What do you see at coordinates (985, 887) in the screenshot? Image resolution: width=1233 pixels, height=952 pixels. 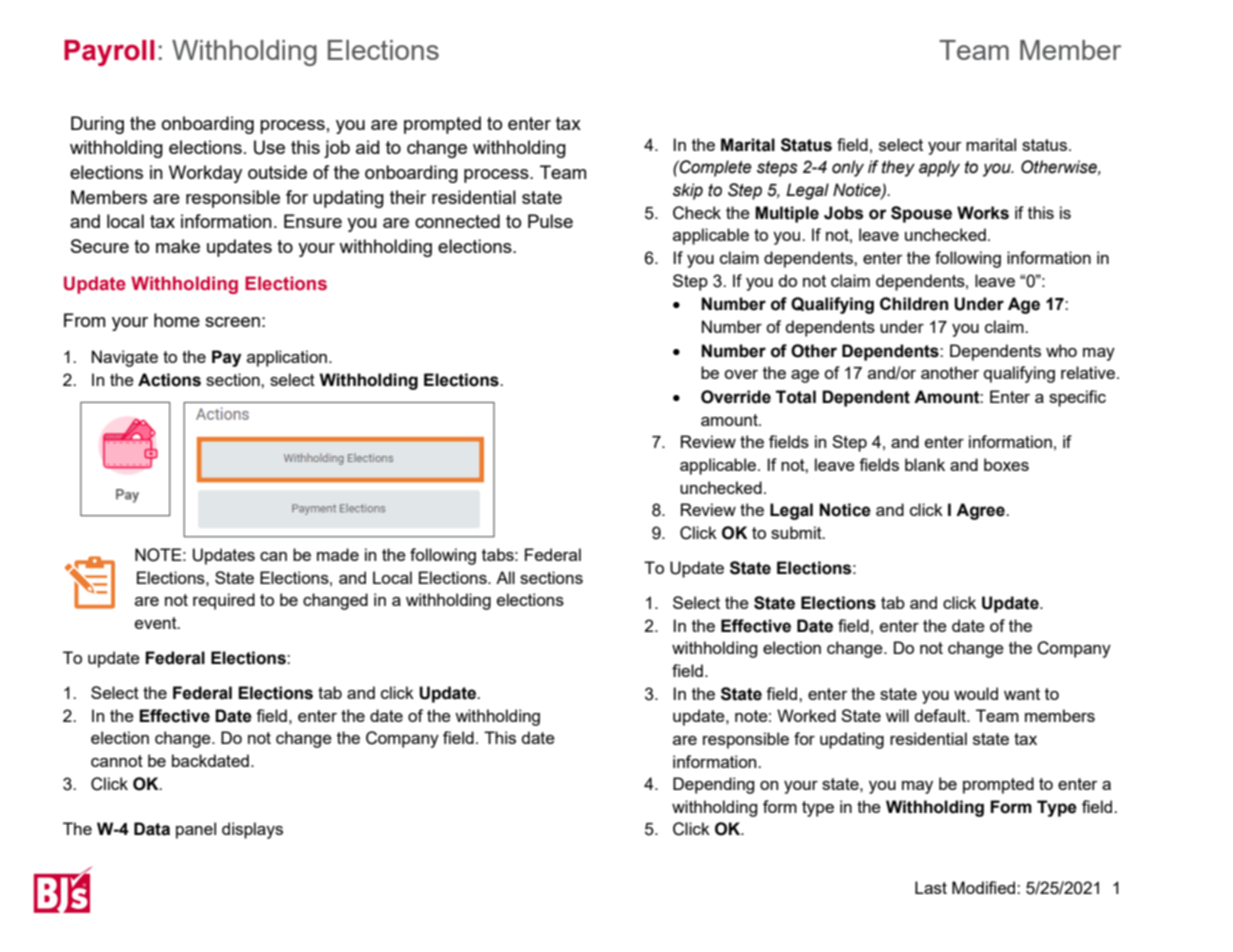 I see `Modified` at bounding box center [985, 887].
